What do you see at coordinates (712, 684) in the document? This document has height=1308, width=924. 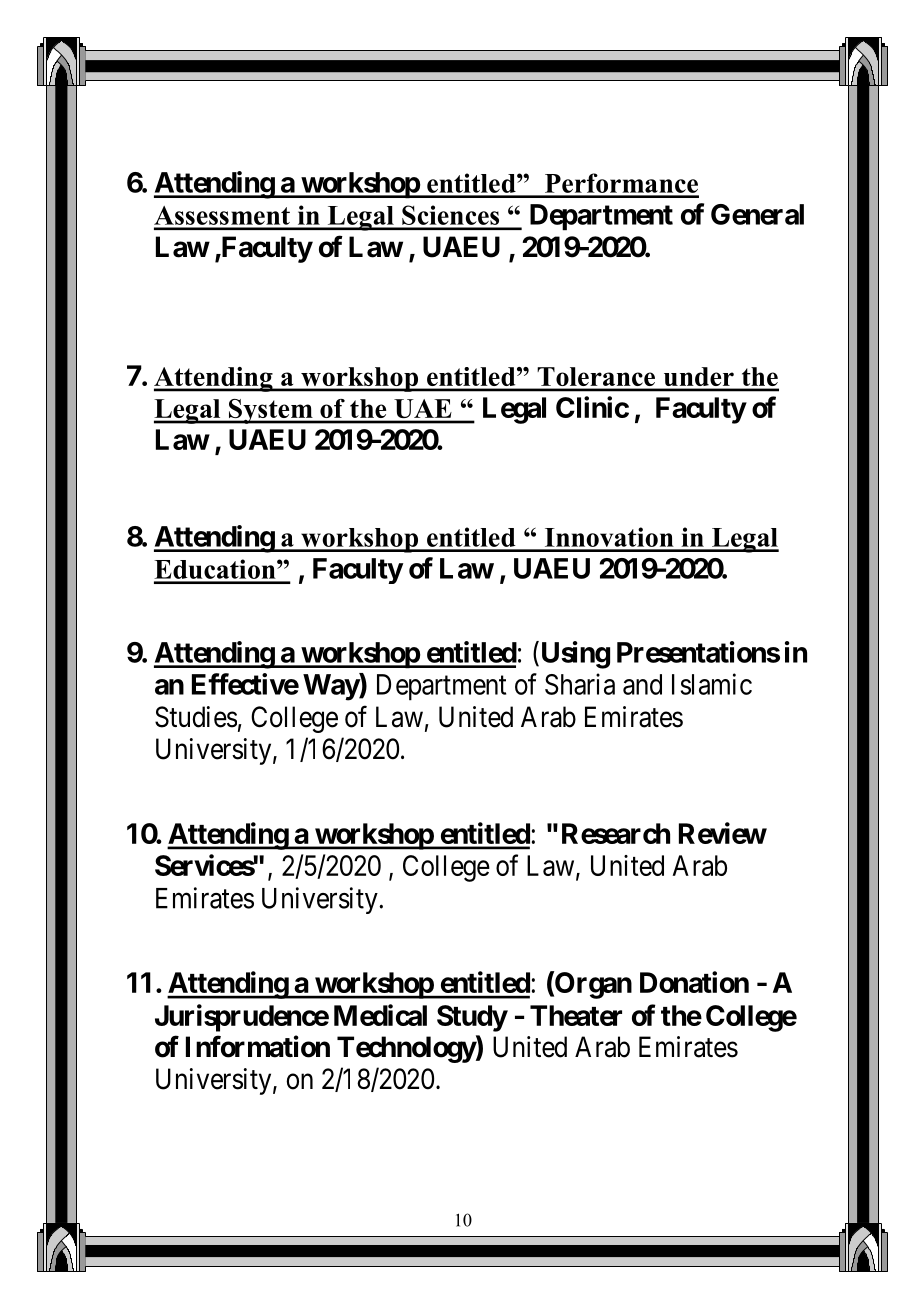 I see `Islamic` at bounding box center [712, 684].
